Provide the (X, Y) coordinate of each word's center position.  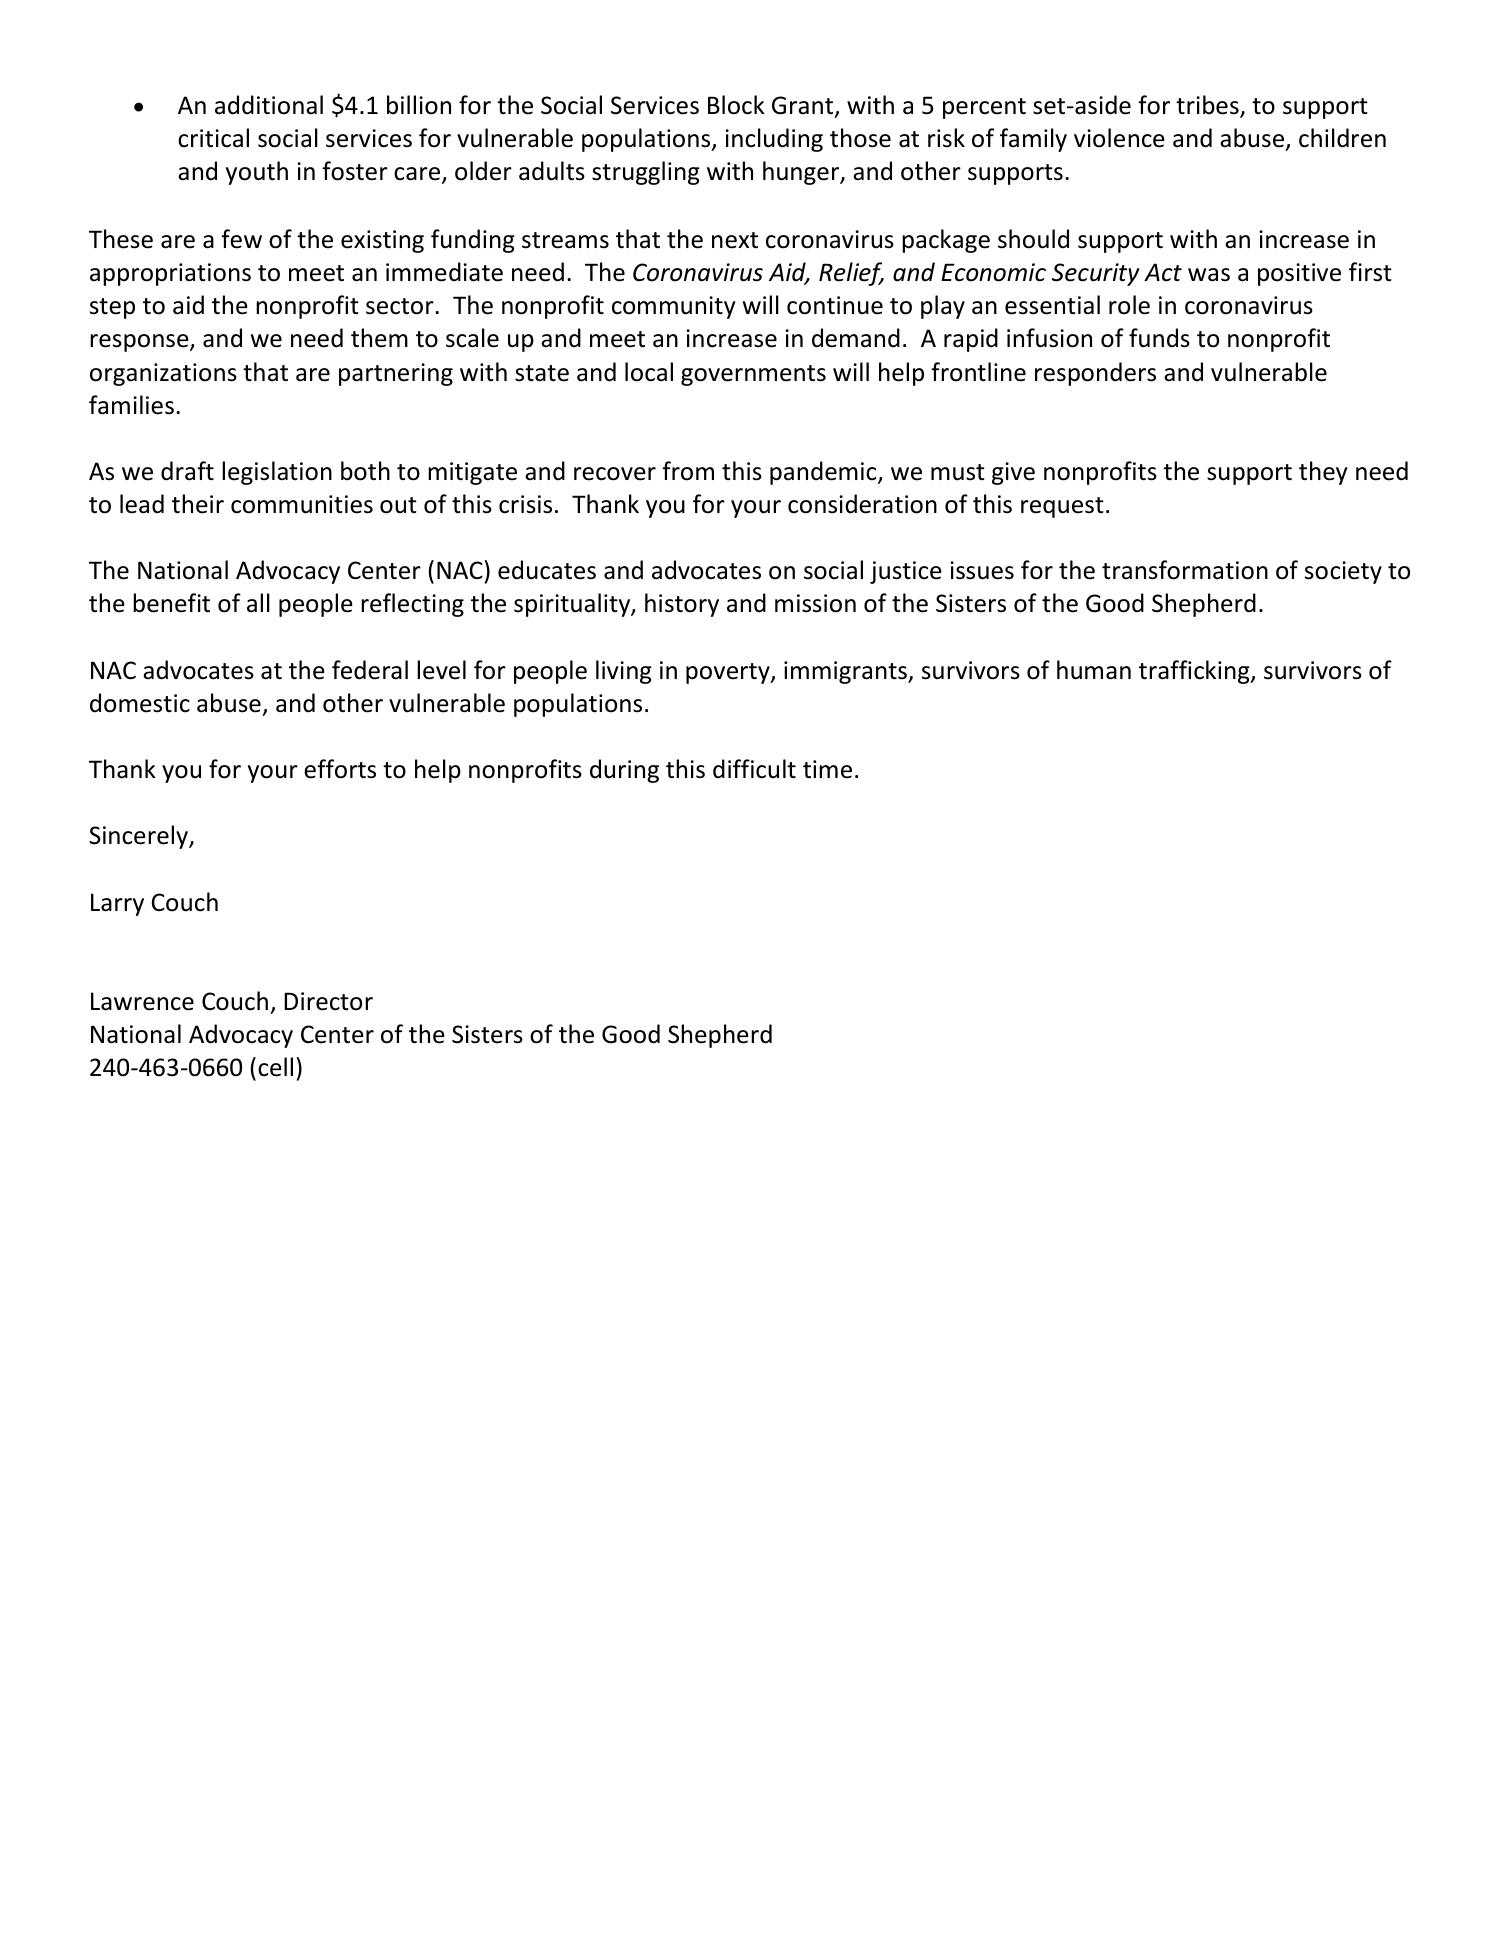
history (682, 605)
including (774, 140)
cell (275, 1067)
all (258, 603)
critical (213, 138)
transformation (1185, 570)
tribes (1208, 106)
